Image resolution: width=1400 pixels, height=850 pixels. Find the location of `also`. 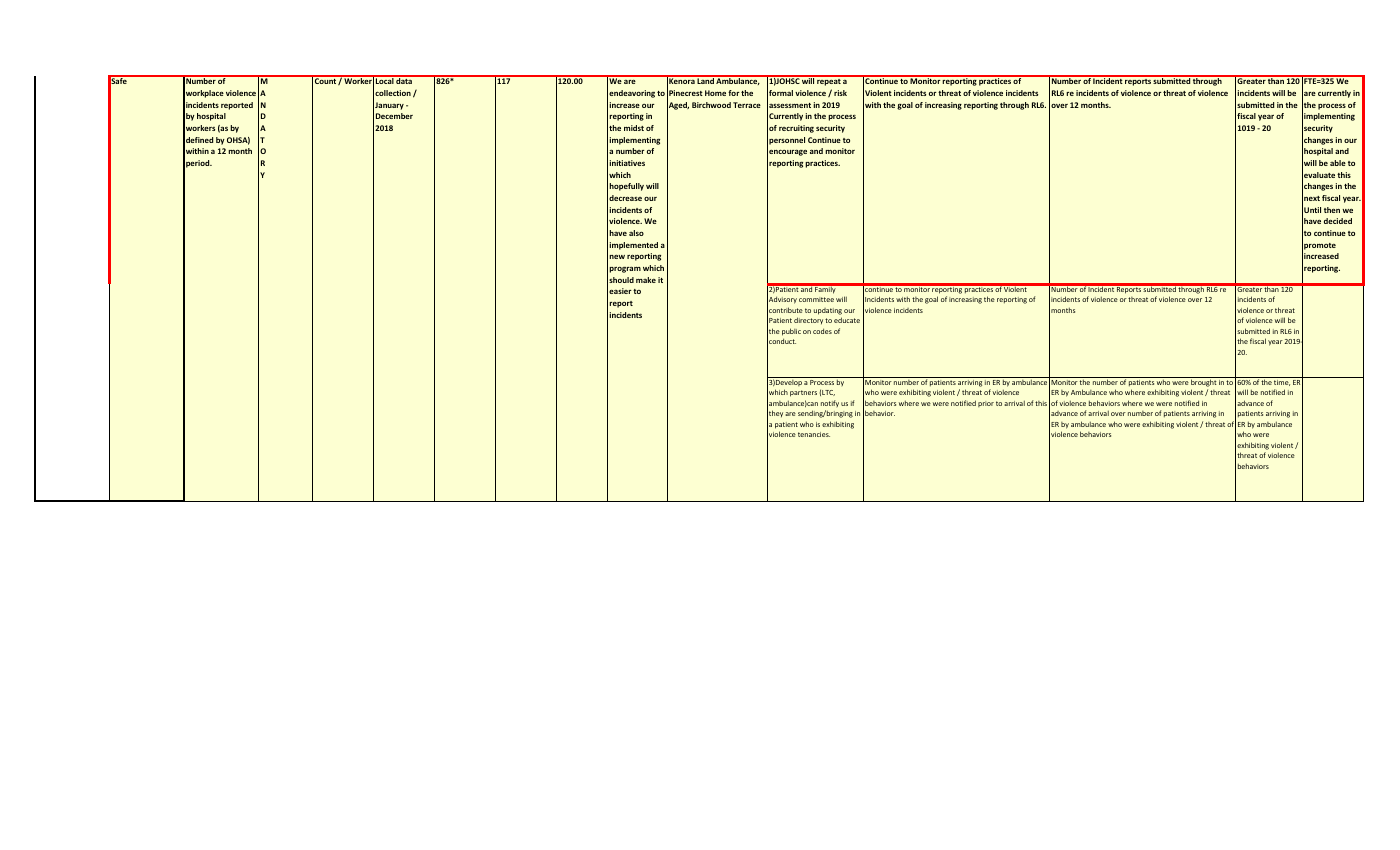

also is located at coordinates (636, 233).
